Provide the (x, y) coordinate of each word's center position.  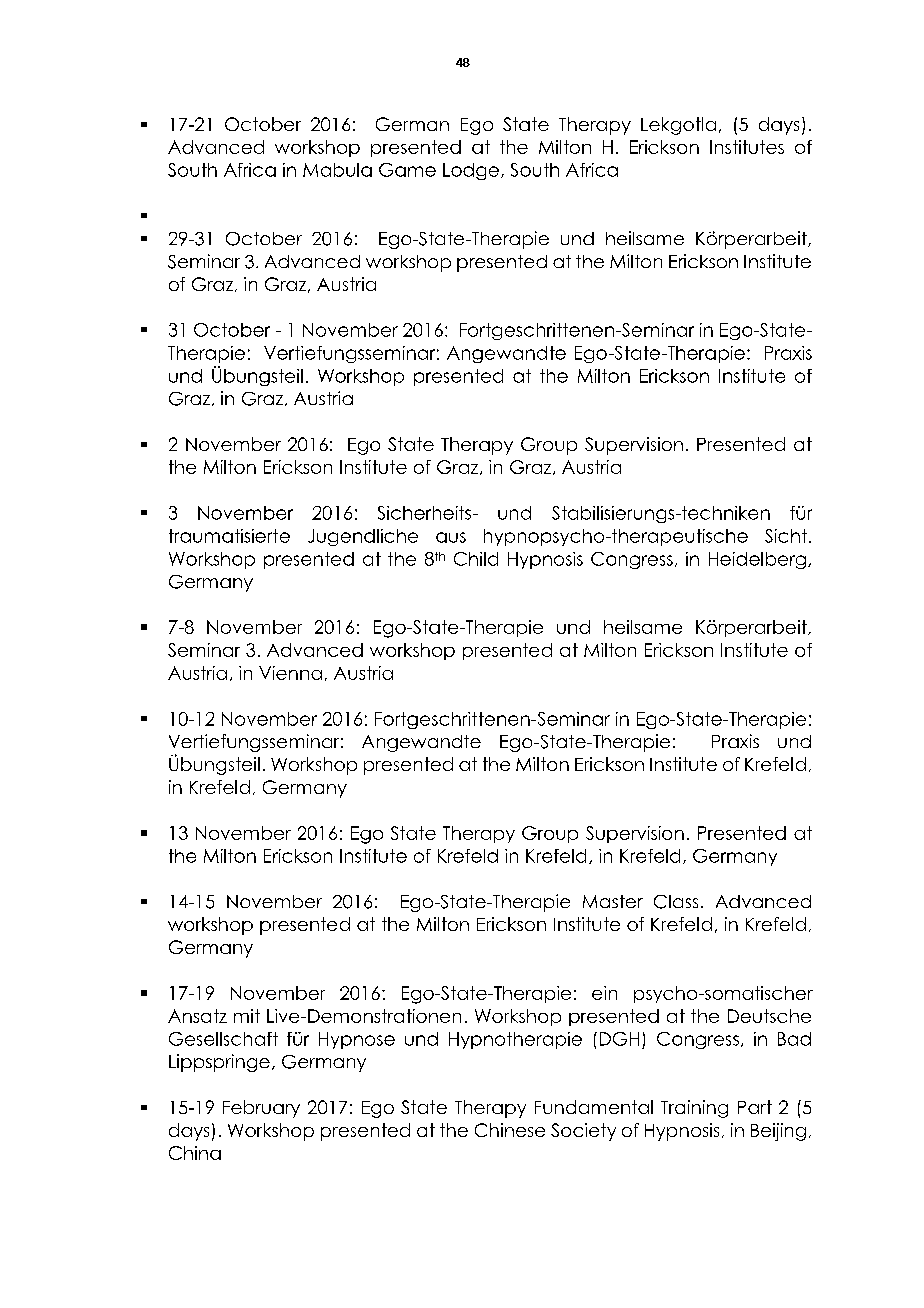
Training (694, 1109)
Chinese (510, 1130)
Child (476, 559)
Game (407, 170)
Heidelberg (759, 560)
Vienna (290, 673)
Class (676, 902)
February (261, 1109)
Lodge (471, 171)
